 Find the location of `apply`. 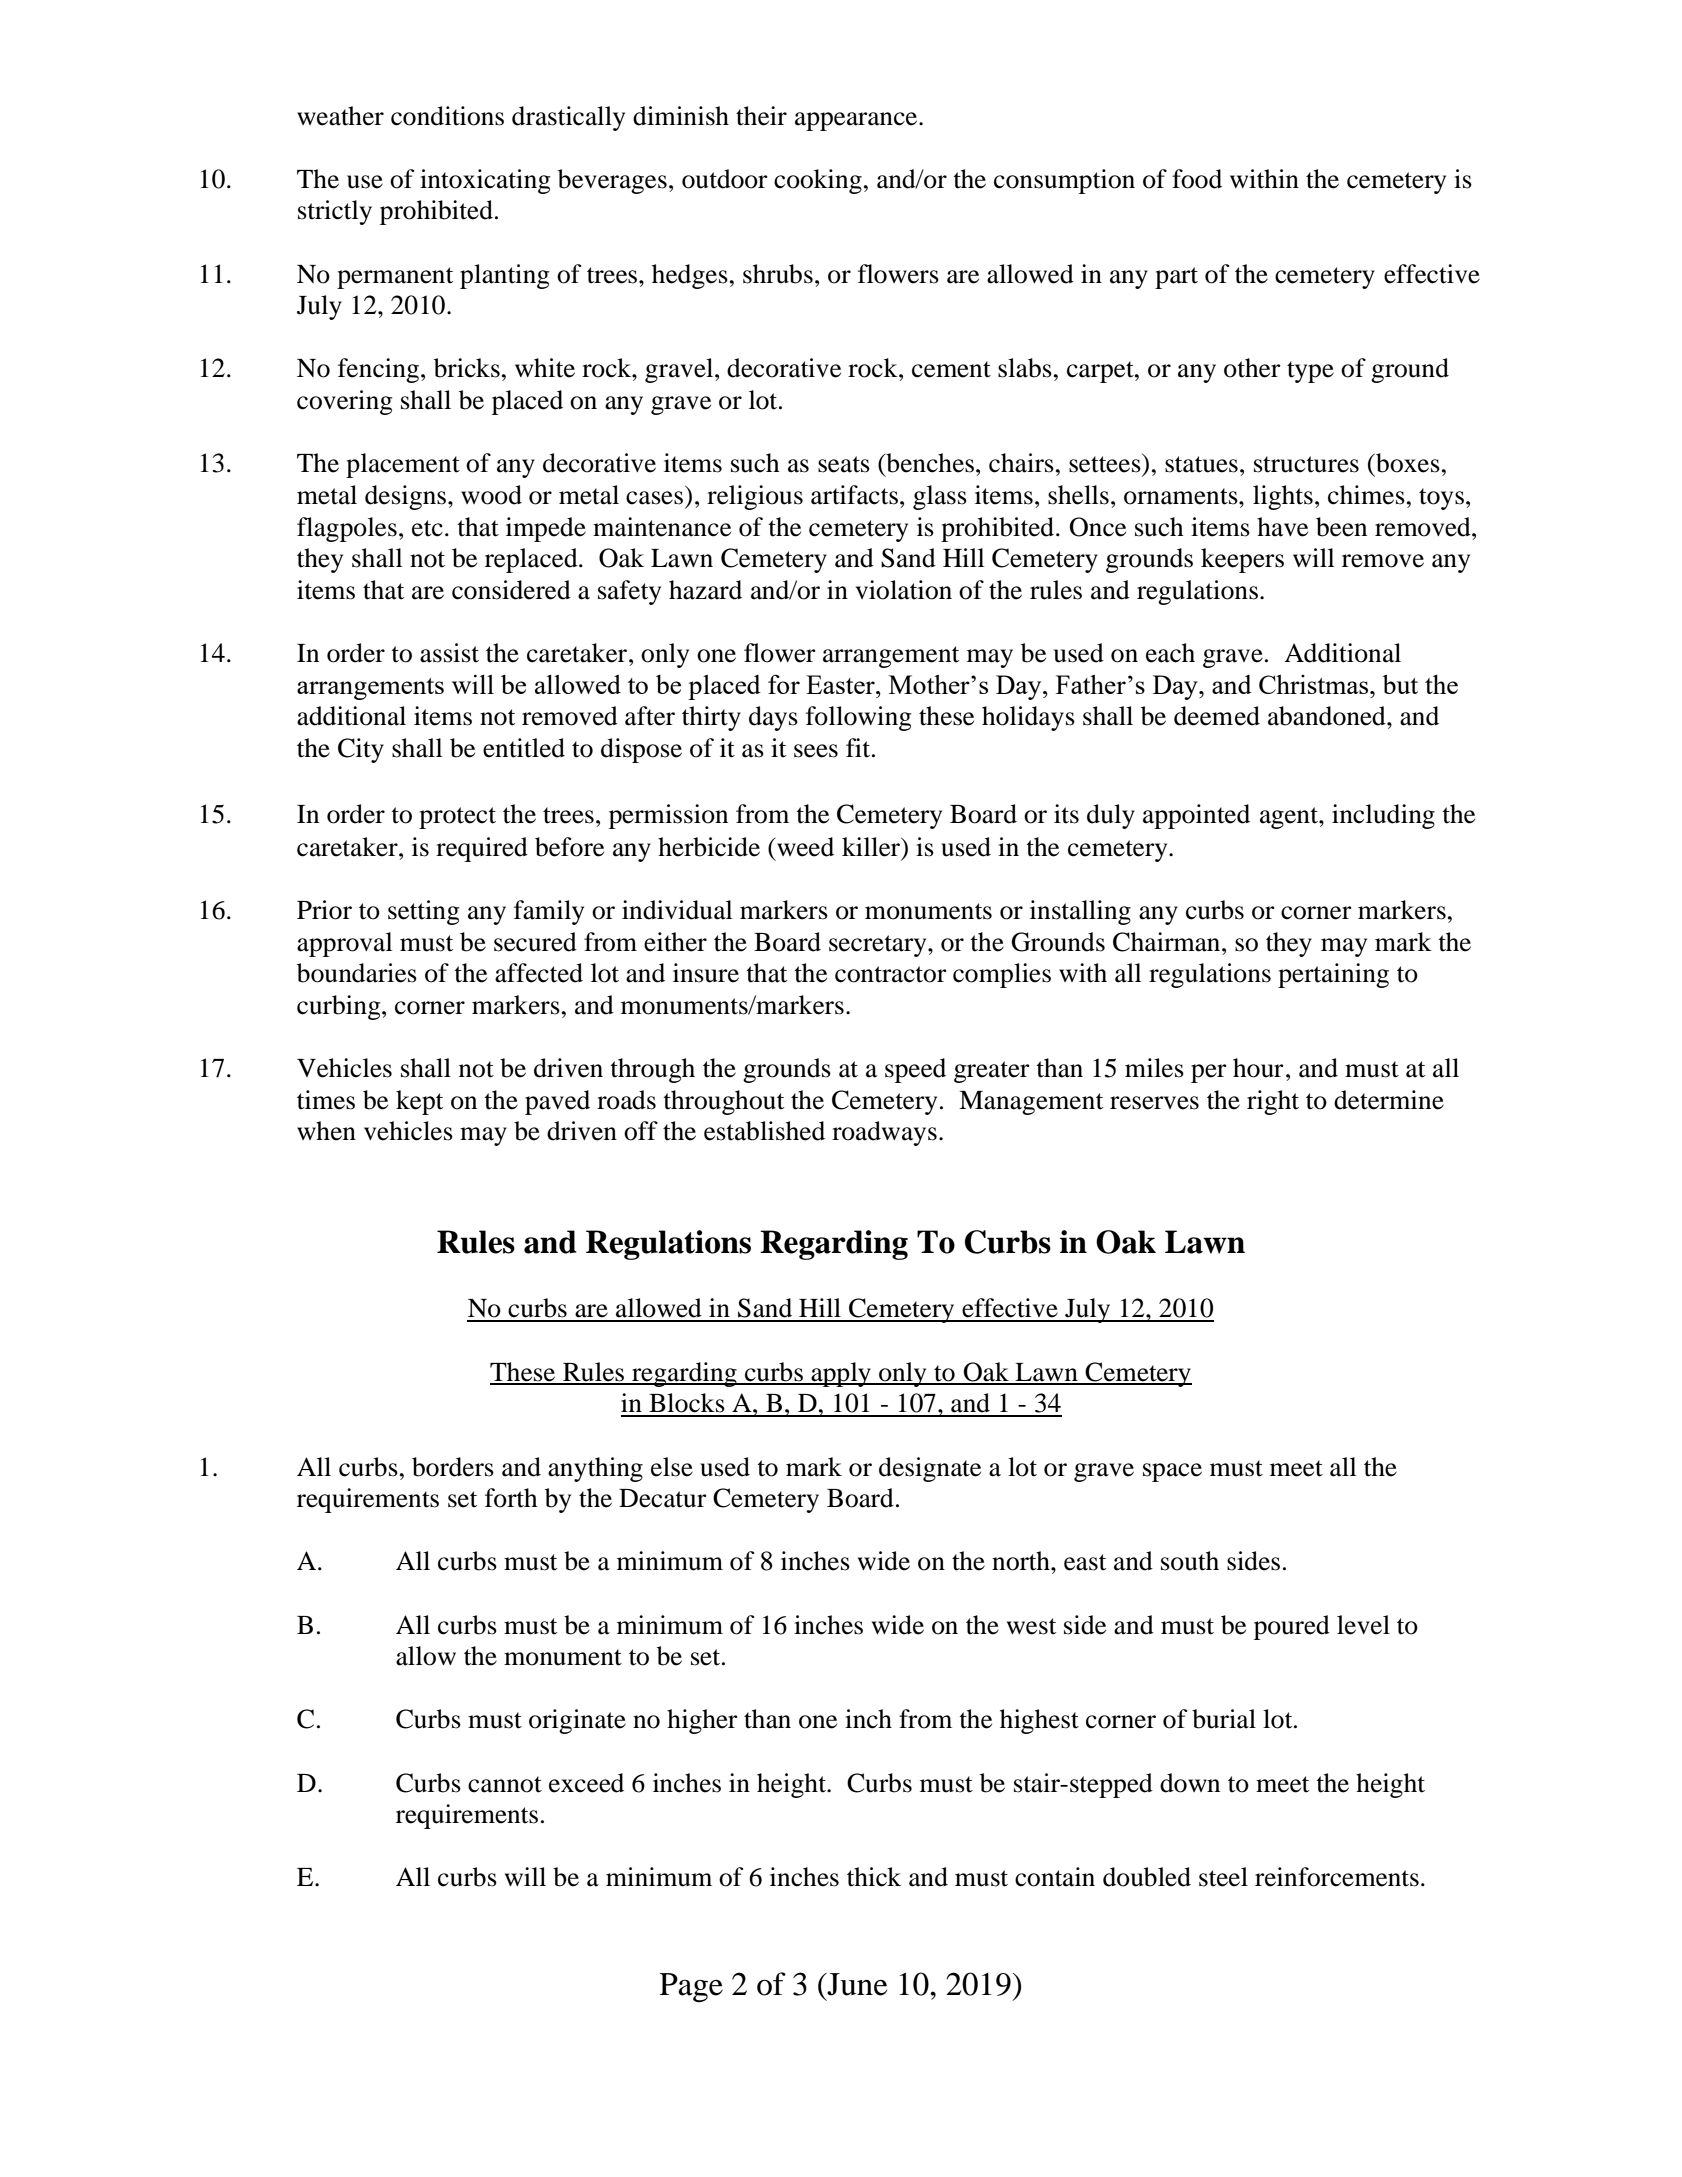

apply is located at coordinates (841, 1374).
